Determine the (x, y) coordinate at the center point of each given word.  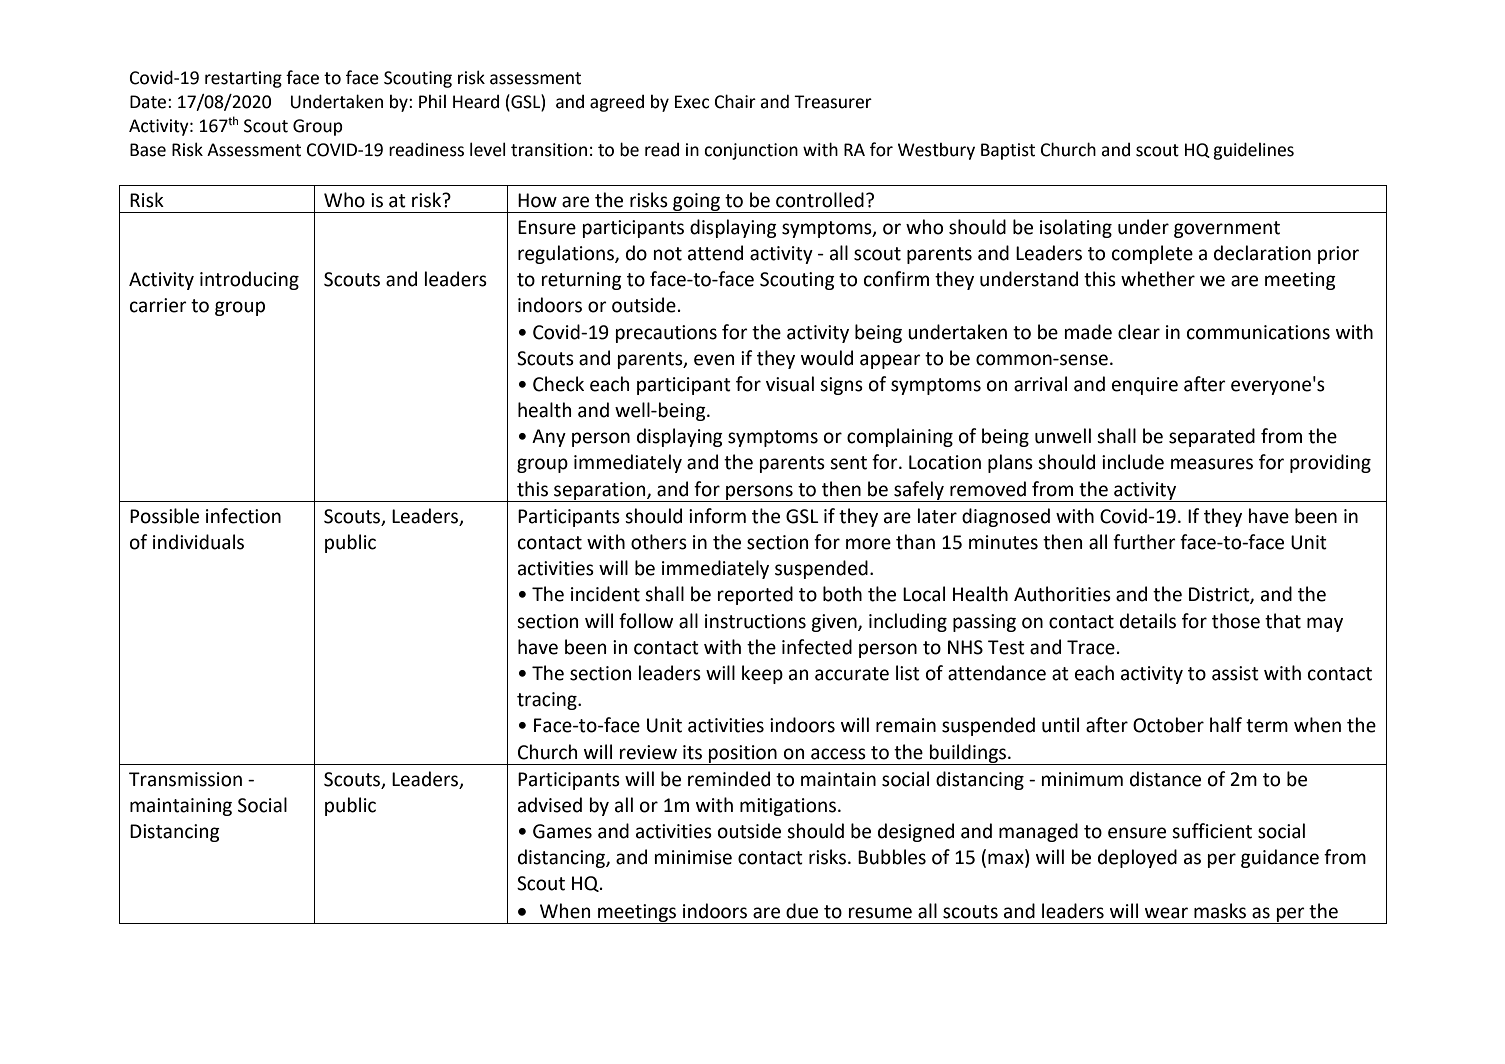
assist (1235, 673)
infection (243, 516)
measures (1212, 464)
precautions (666, 334)
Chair (735, 101)
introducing (249, 280)
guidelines (1253, 151)
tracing (548, 701)
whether (1158, 279)
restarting (243, 79)
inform (717, 516)
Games (562, 831)
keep (762, 674)
